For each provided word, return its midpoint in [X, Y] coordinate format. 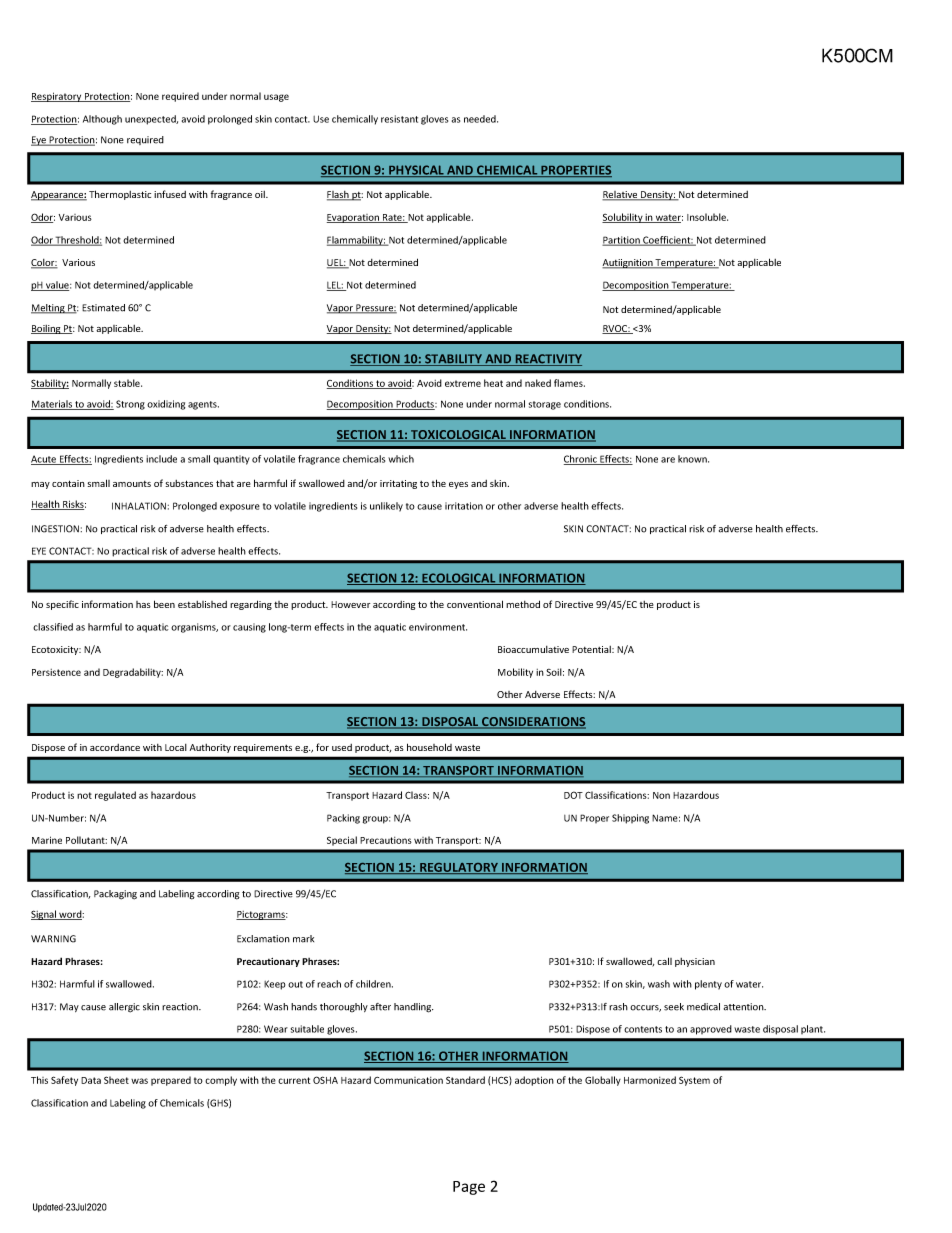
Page [469, 1188]
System [694, 1081]
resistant [399, 119]
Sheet [116, 1080]
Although [102, 120]
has [143, 604]
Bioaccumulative [533, 649]
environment [438, 627]
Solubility [623, 218]
